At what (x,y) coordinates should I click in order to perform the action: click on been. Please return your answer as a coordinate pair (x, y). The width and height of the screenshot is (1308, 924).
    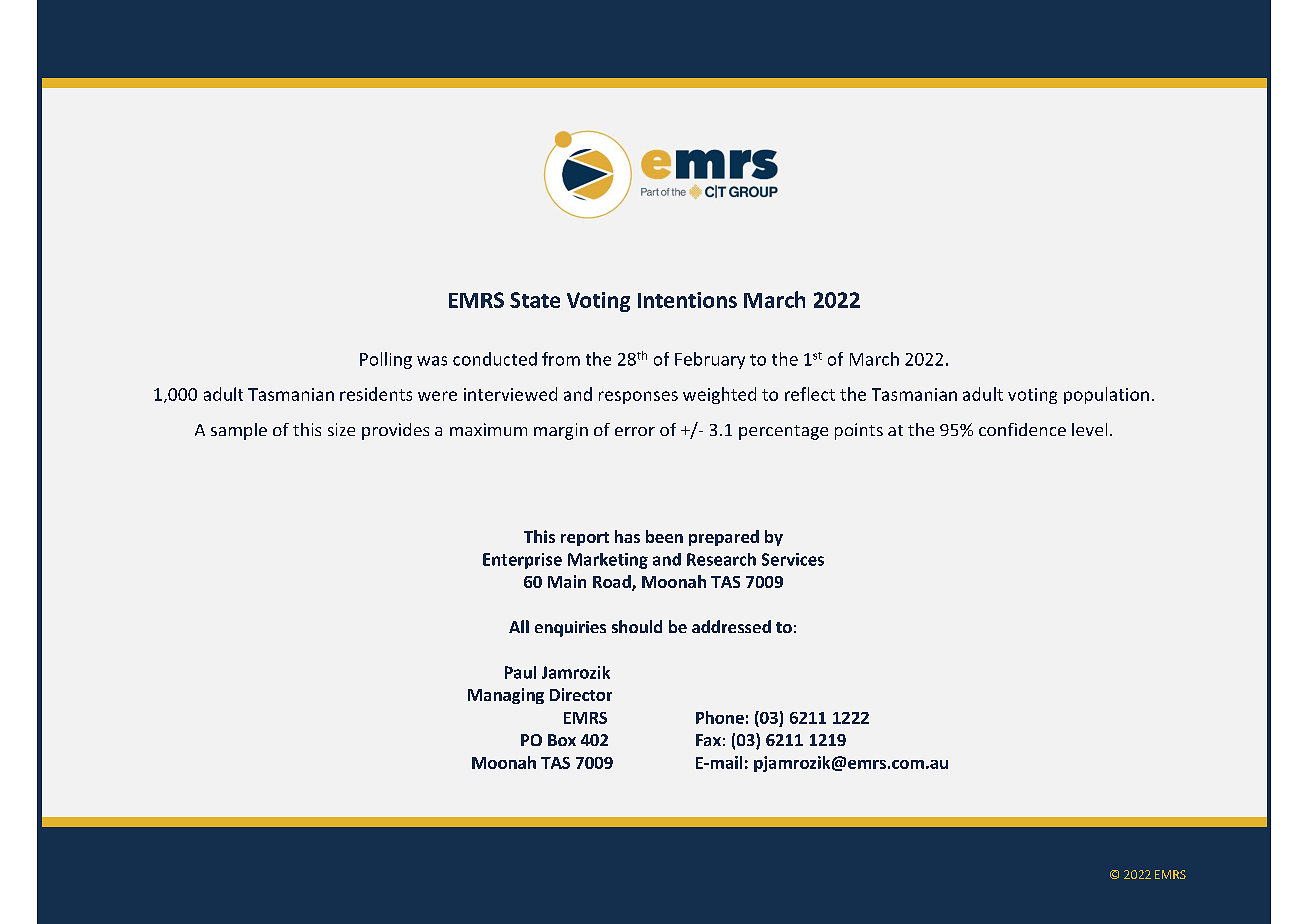
    Looking at the image, I should click on (664, 536).
